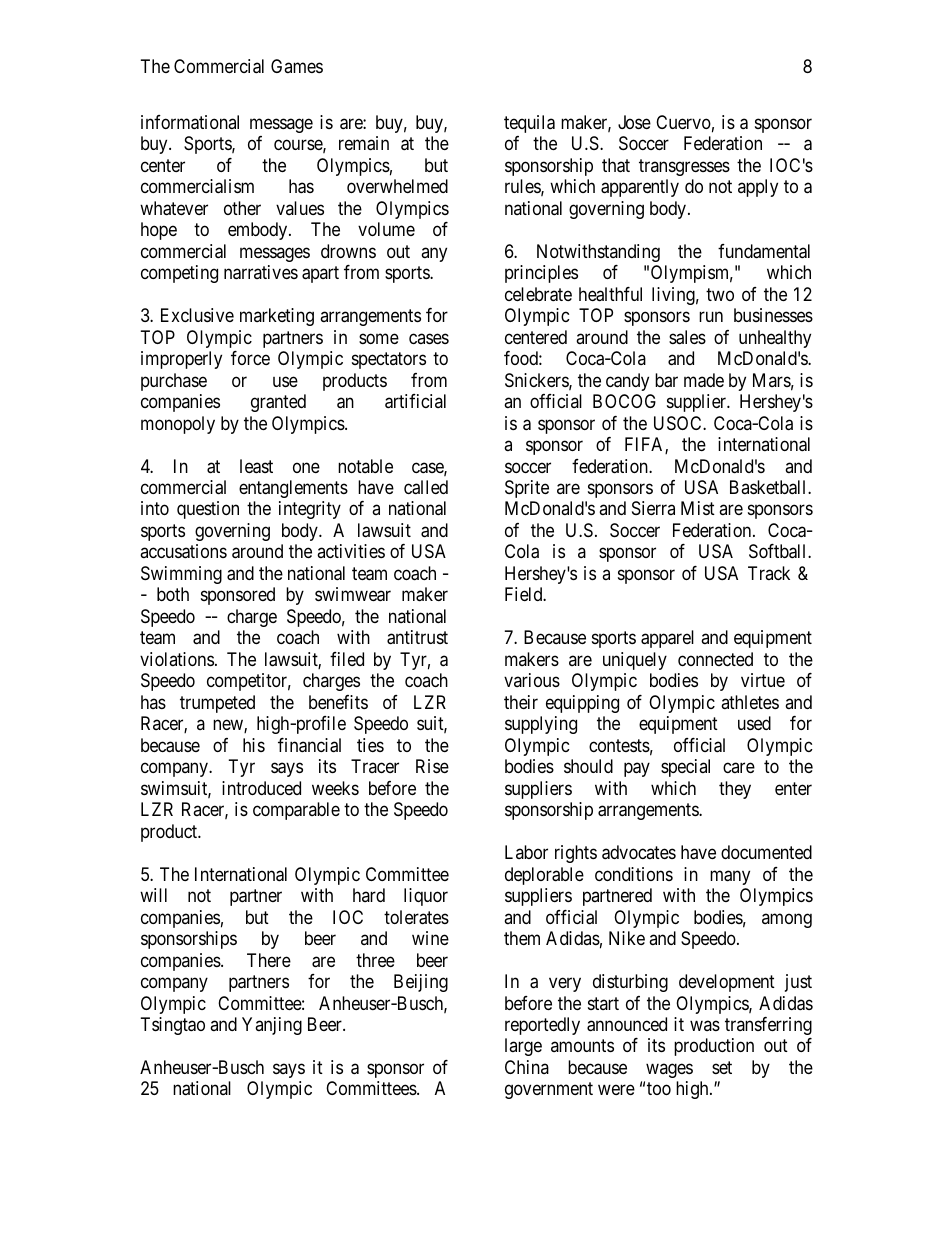 The width and height of the screenshot is (952, 1233). What do you see at coordinates (269, 960) in the screenshot?
I see `There` at bounding box center [269, 960].
